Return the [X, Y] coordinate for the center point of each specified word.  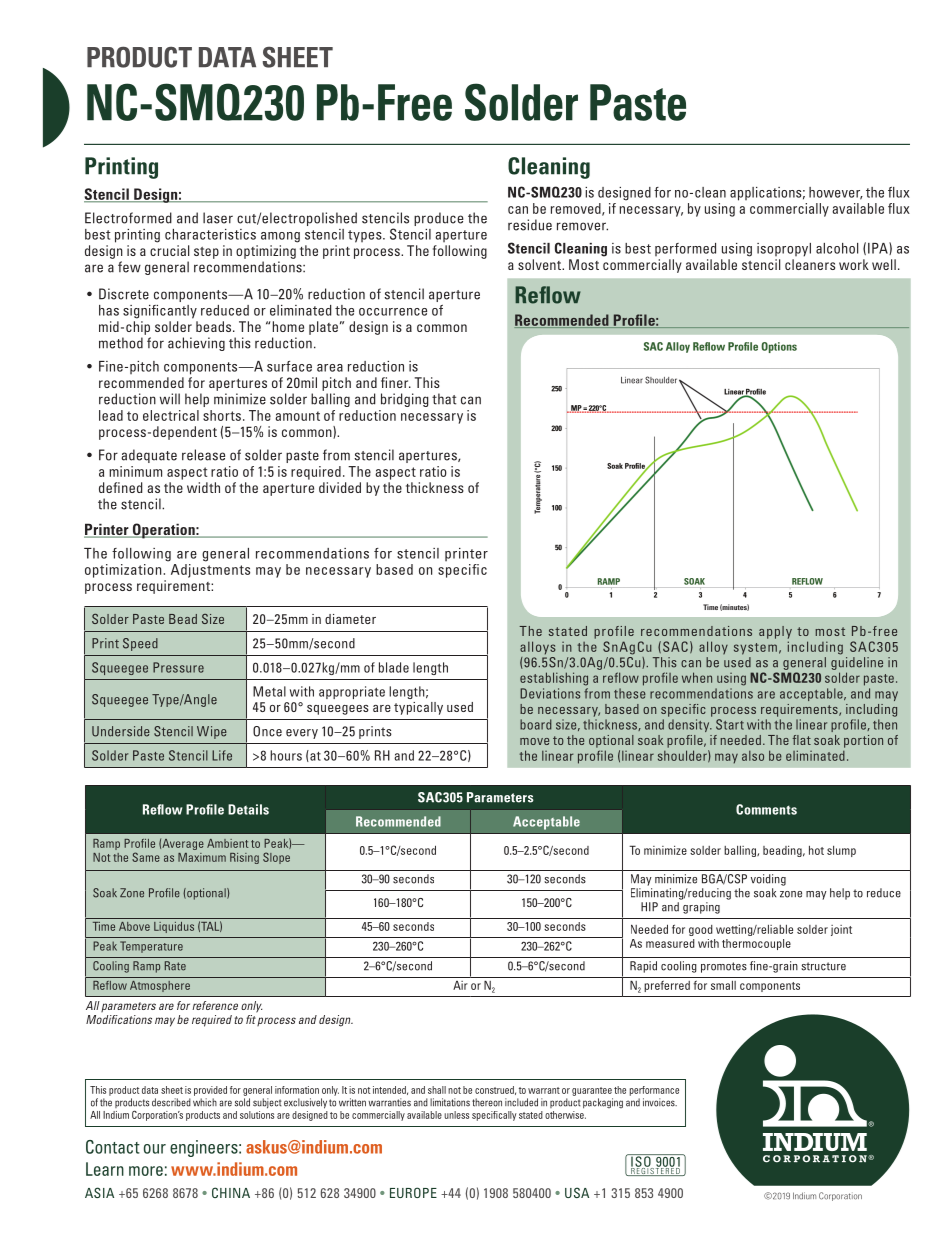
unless [456, 1115]
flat [801, 740]
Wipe [212, 732]
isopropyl [784, 250]
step [206, 253]
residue [530, 225]
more [146, 1171]
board [536, 724]
